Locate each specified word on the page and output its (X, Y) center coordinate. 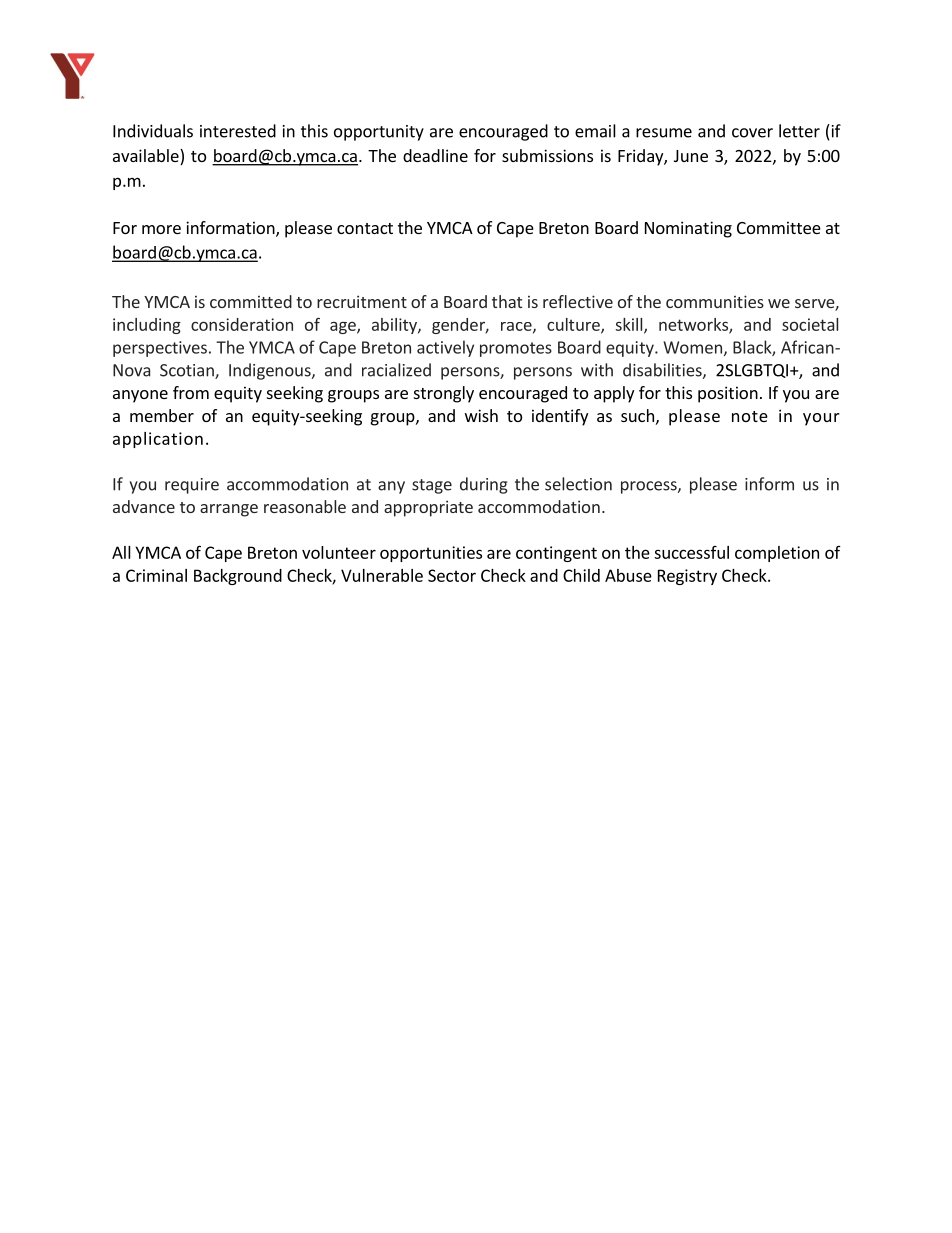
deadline (435, 155)
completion (777, 554)
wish (481, 415)
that (507, 301)
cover (752, 133)
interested (238, 131)
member (162, 415)
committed (251, 301)
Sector (452, 575)
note (750, 416)
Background (238, 577)
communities (715, 301)
